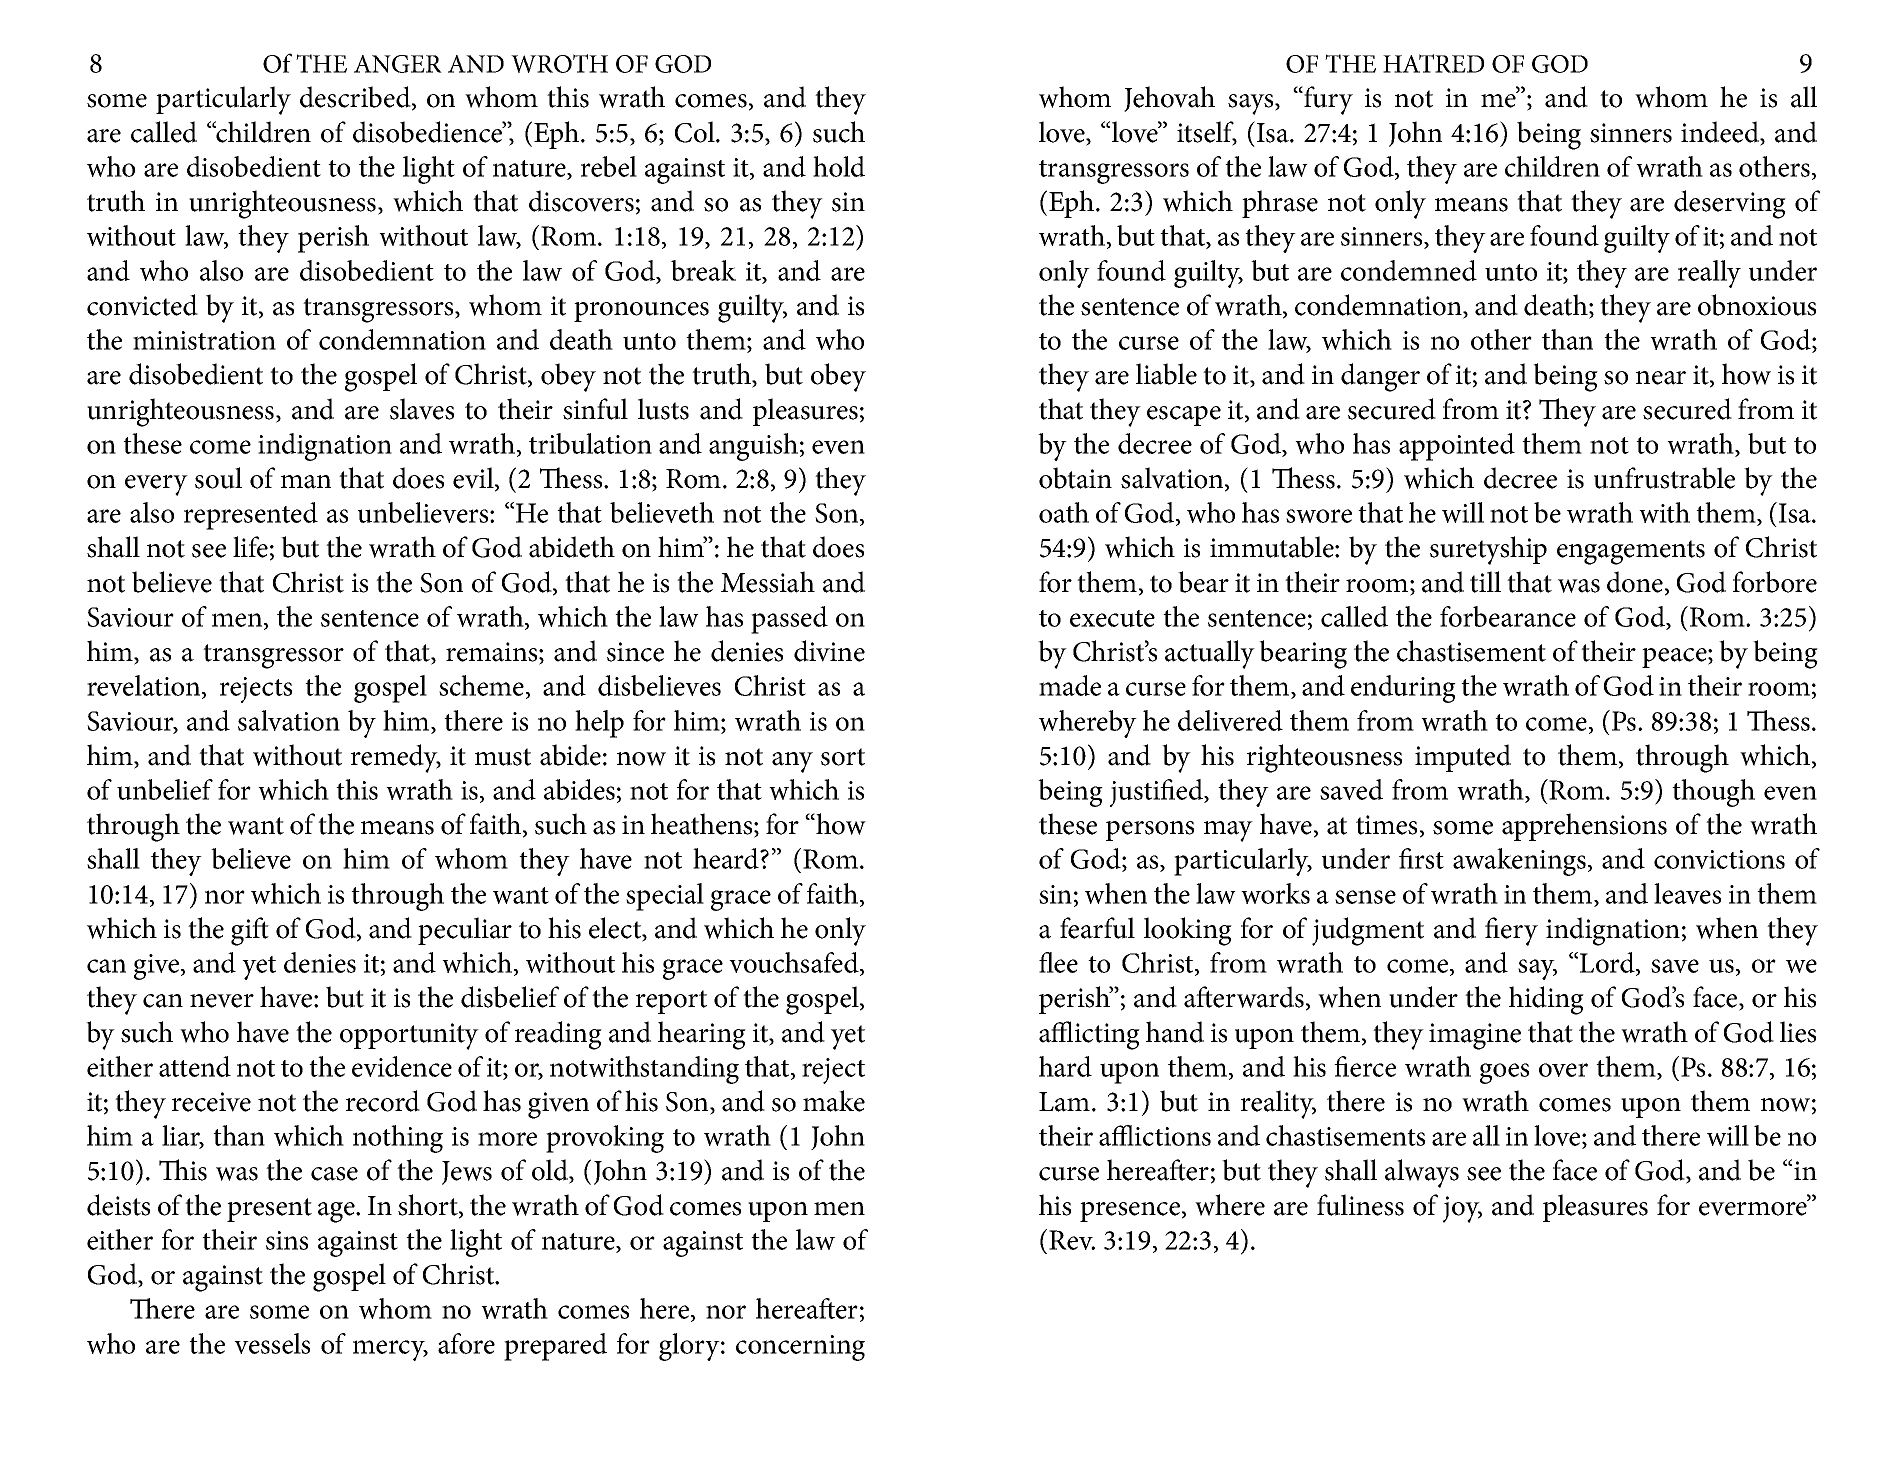  What do you see at coordinates (222, 1001) in the screenshot?
I see `never` at bounding box center [222, 1001].
